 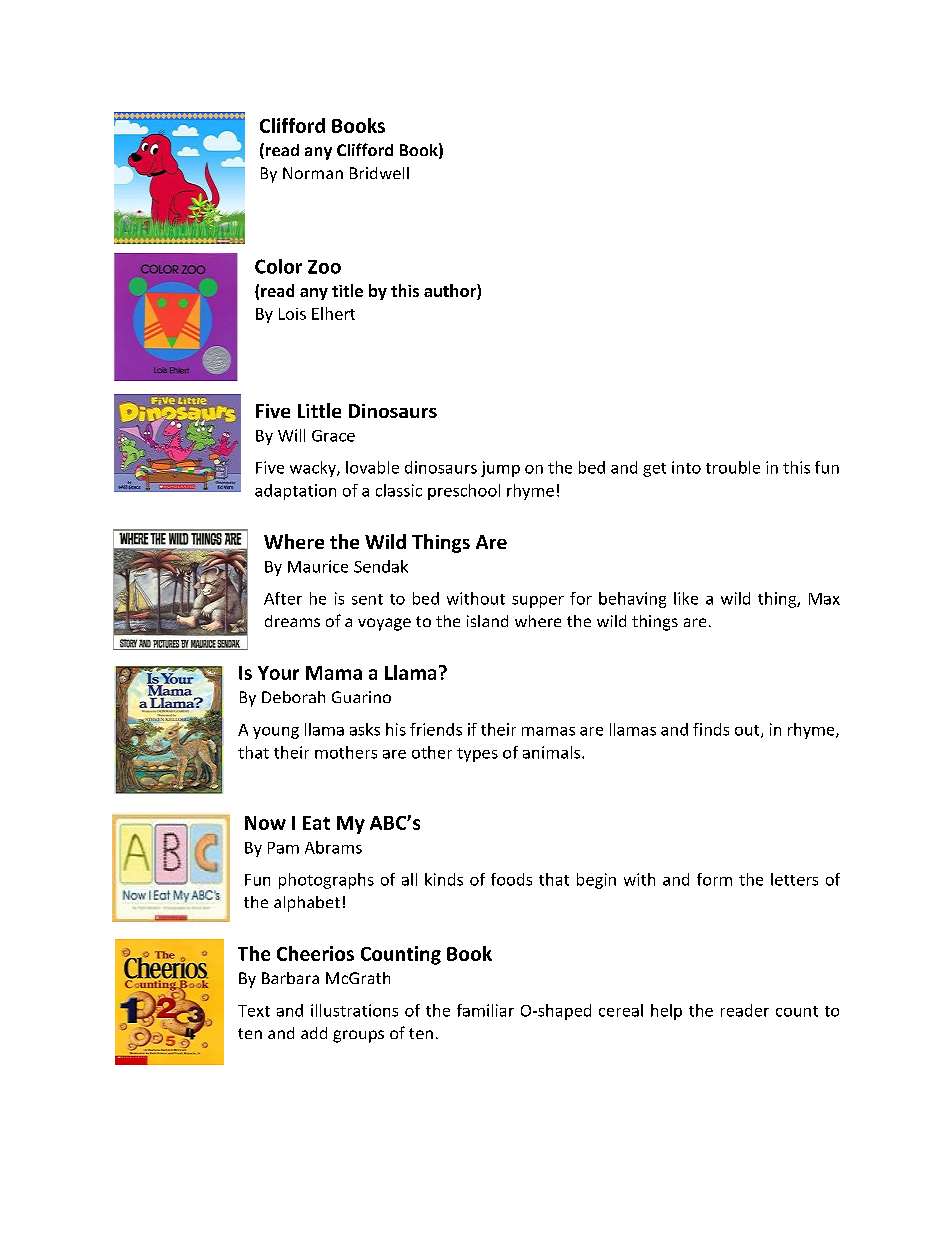 What do you see at coordinates (313, 173) in the screenshot?
I see `Norman` at bounding box center [313, 173].
